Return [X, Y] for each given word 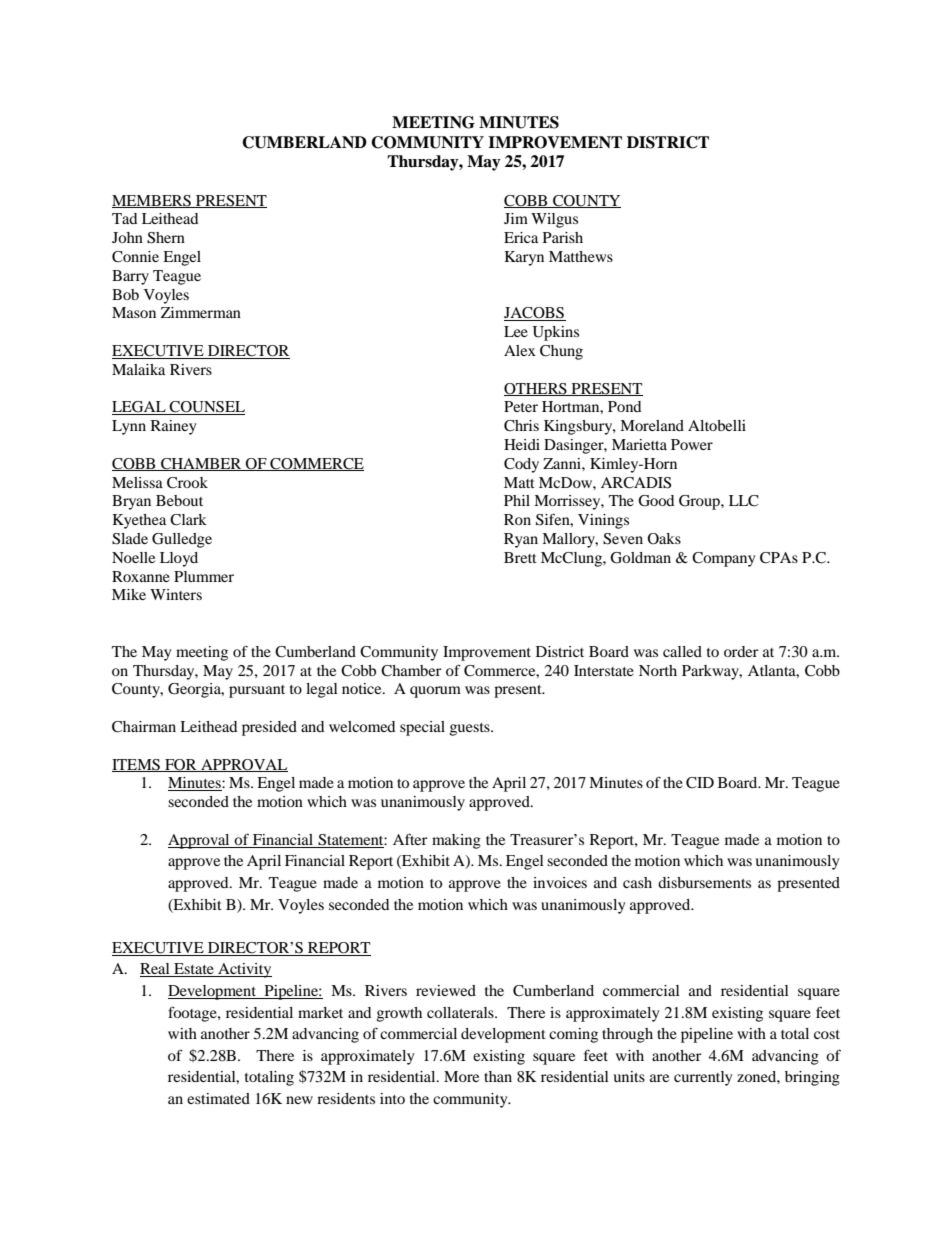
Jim [516, 218]
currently [703, 1078]
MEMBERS [152, 201]
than [498, 1076]
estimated [218, 1098]
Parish [563, 237]
